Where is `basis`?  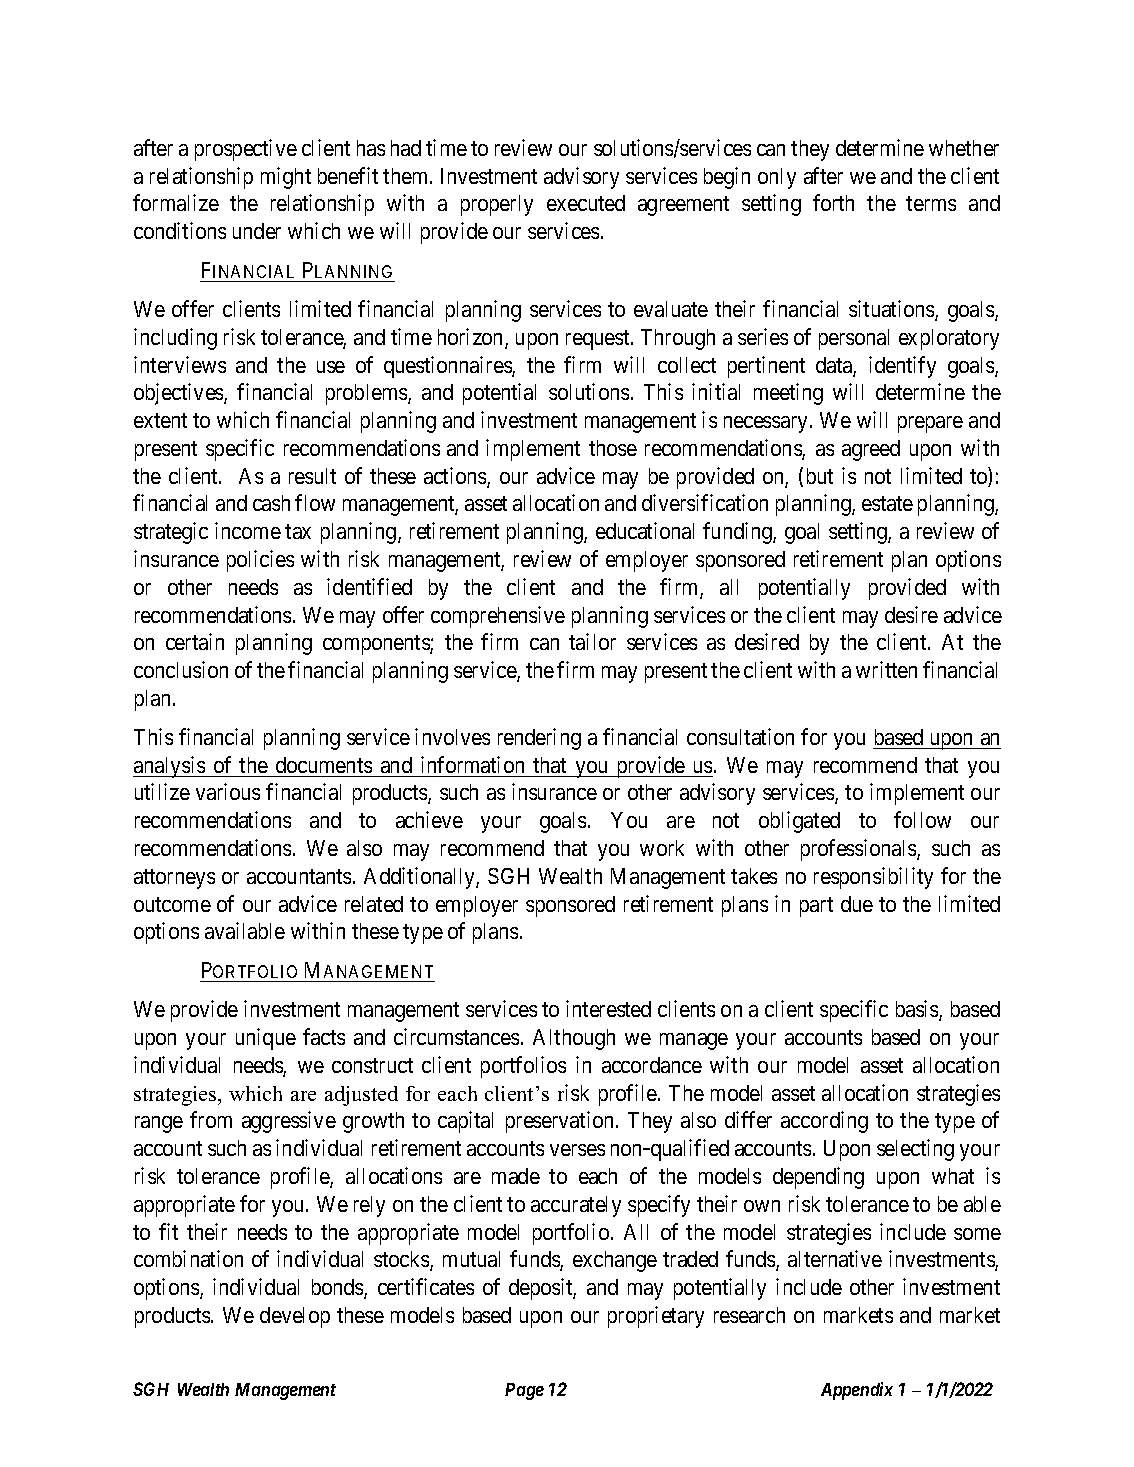 basis is located at coordinates (918, 1010).
